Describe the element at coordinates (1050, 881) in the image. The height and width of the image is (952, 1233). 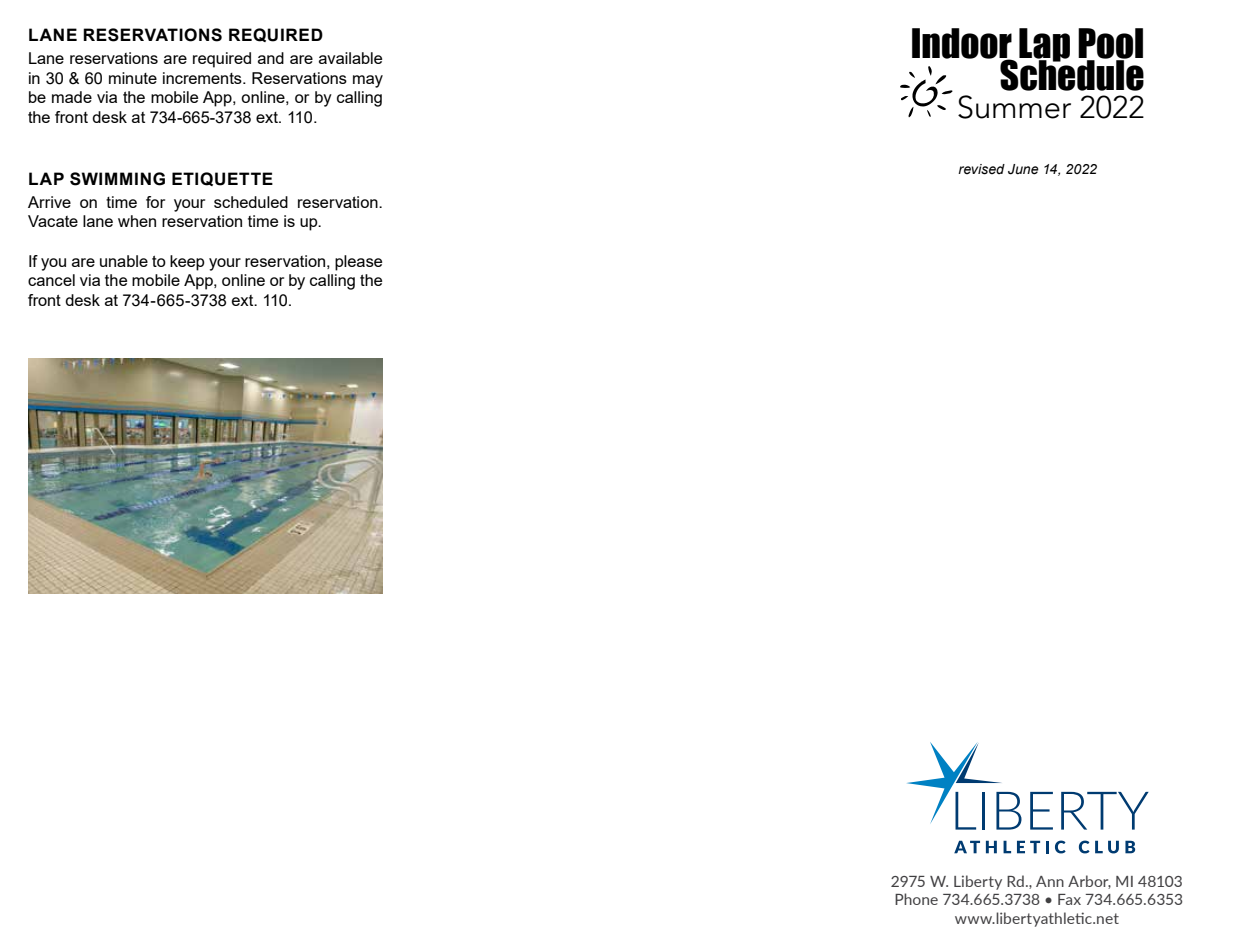
I see `Ann` at that location.
